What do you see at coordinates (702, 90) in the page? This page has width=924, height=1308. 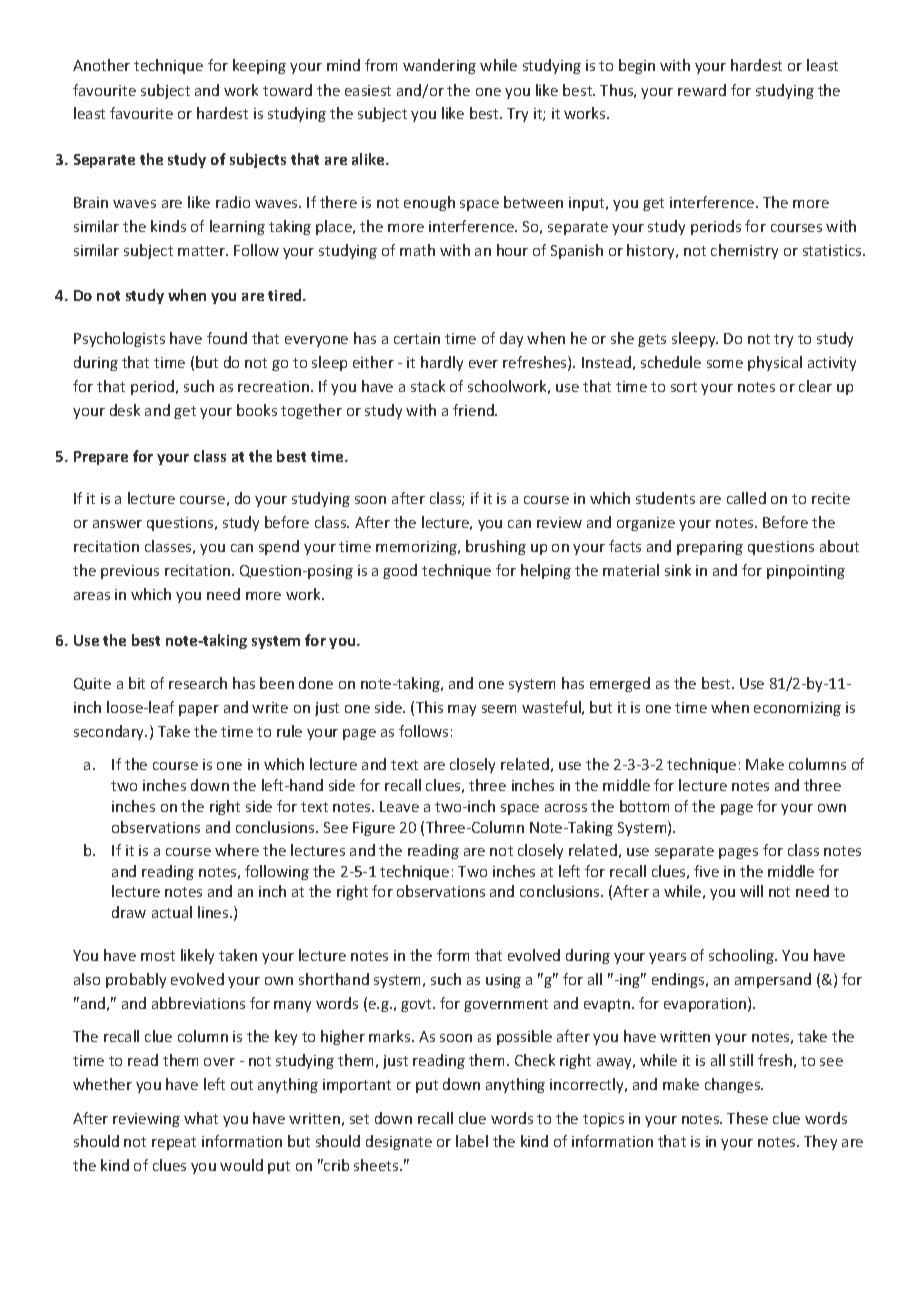 I see `reward` at bounding box center [702, 90].
